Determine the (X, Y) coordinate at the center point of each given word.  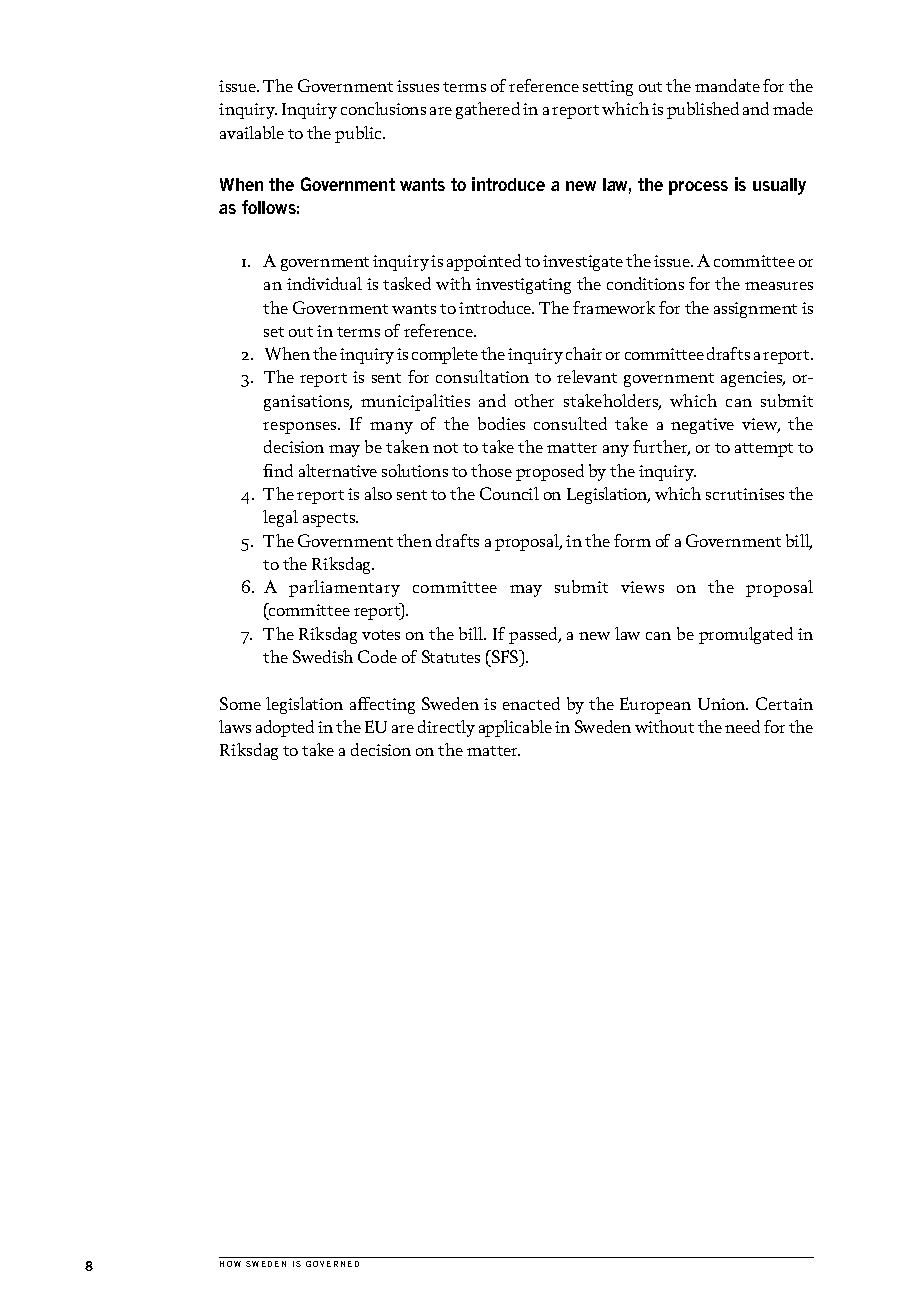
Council (509, 493)
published (703, 110)
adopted (285, 728)
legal (280, 518)
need (742, 726)
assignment (755, 310)
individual (324, 283)
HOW (230, 1264)
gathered (488, 110)
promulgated (746, 635)
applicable (515, 728)
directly (446, 728)
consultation (482, 376)
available (252, 132)
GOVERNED (332, 1264)
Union (723, 704)
